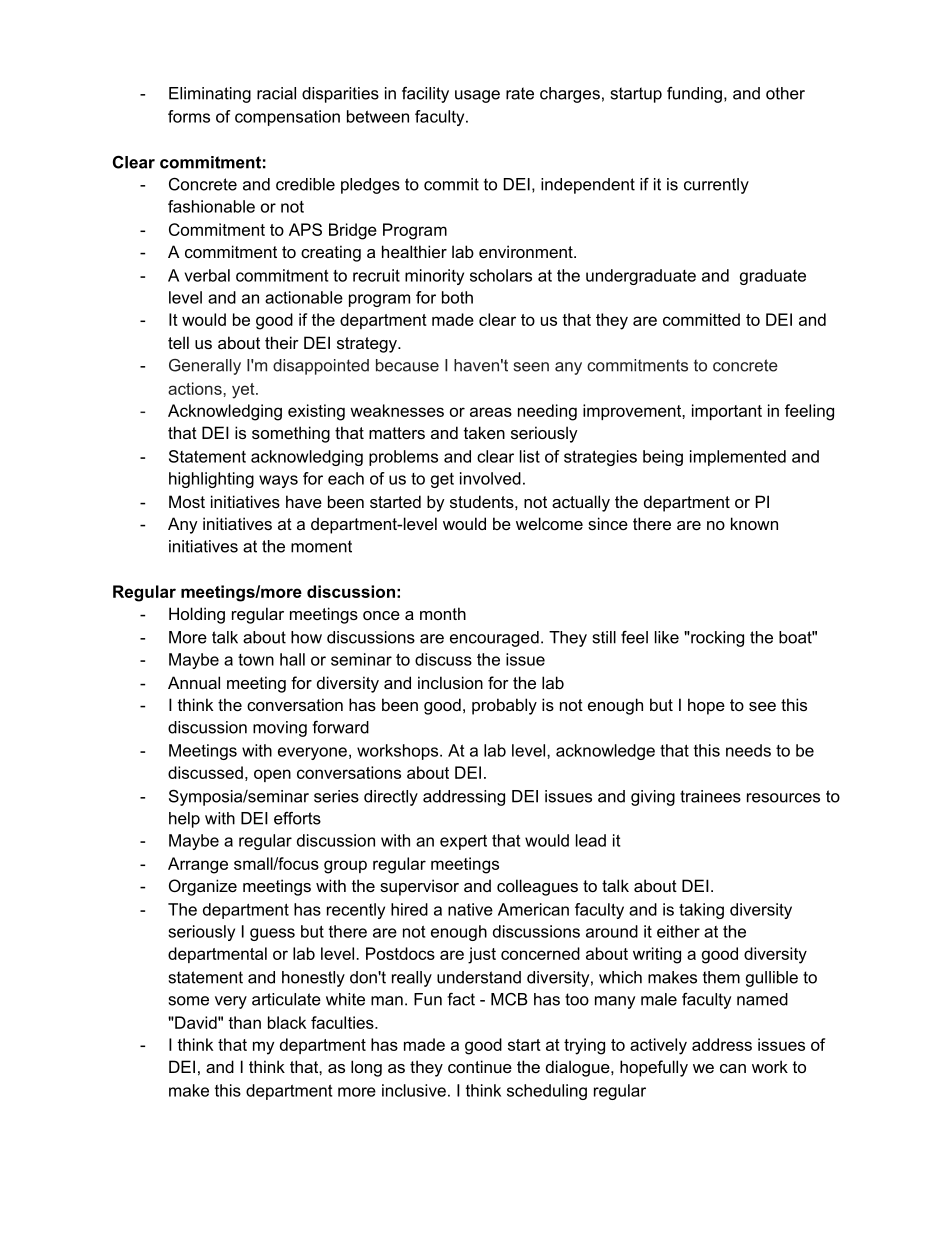 The image size is (952, 1233). What do you see at coordinates (297, 818) in the page?
I see `efforts` at bounding box center [297, 818].
